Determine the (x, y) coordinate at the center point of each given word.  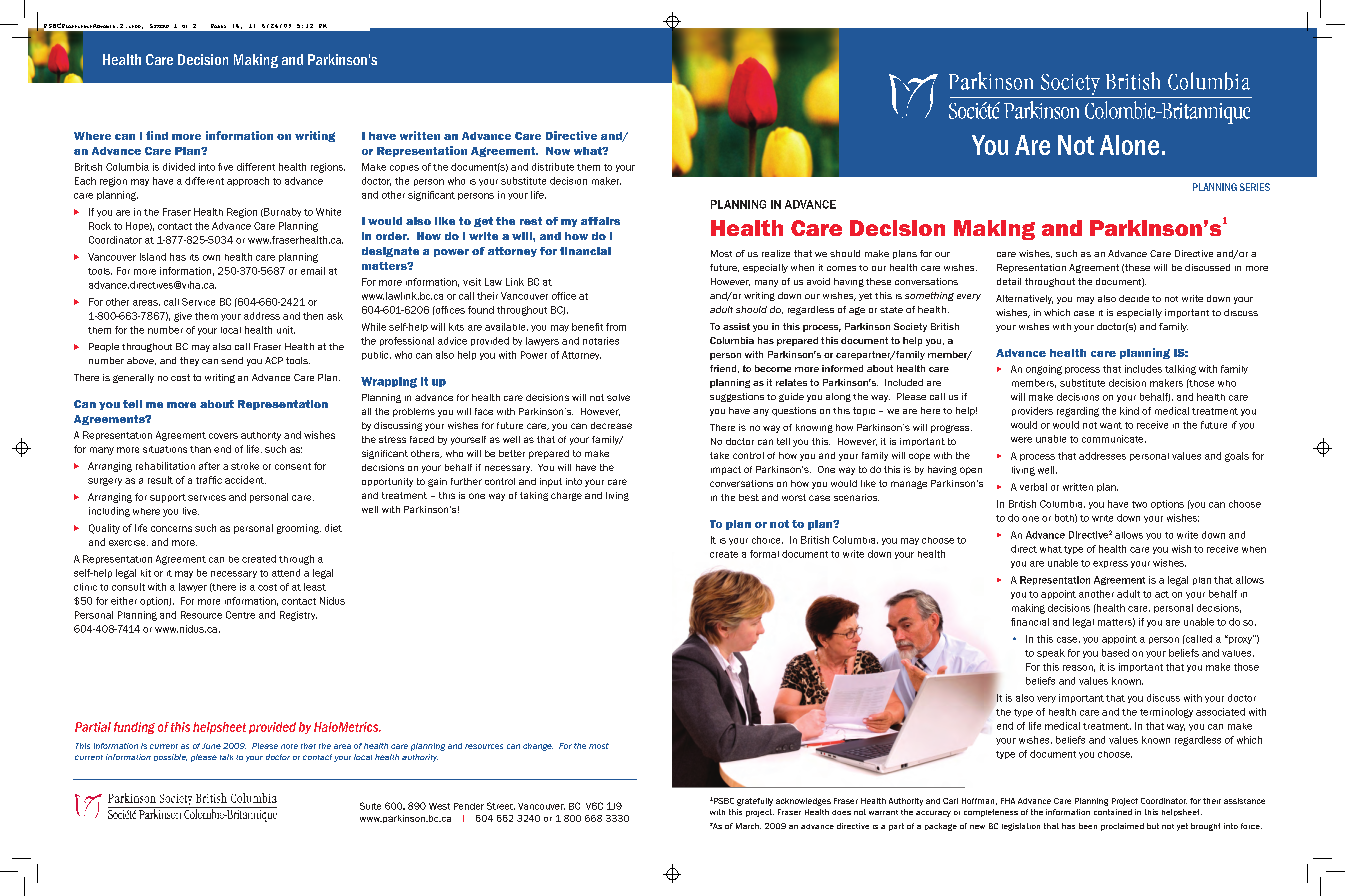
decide (1134, 298)
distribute (553, 167)
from (616, 327)
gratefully (755, 802)
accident (245, 480)
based (1115, 653)
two (1139, 504)
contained (1113, 812)
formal (764, 554)
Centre (240, 615)
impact (726, 470)
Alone (1129, 145)
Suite (370, 806)
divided (179, 167)
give (183, 317)
